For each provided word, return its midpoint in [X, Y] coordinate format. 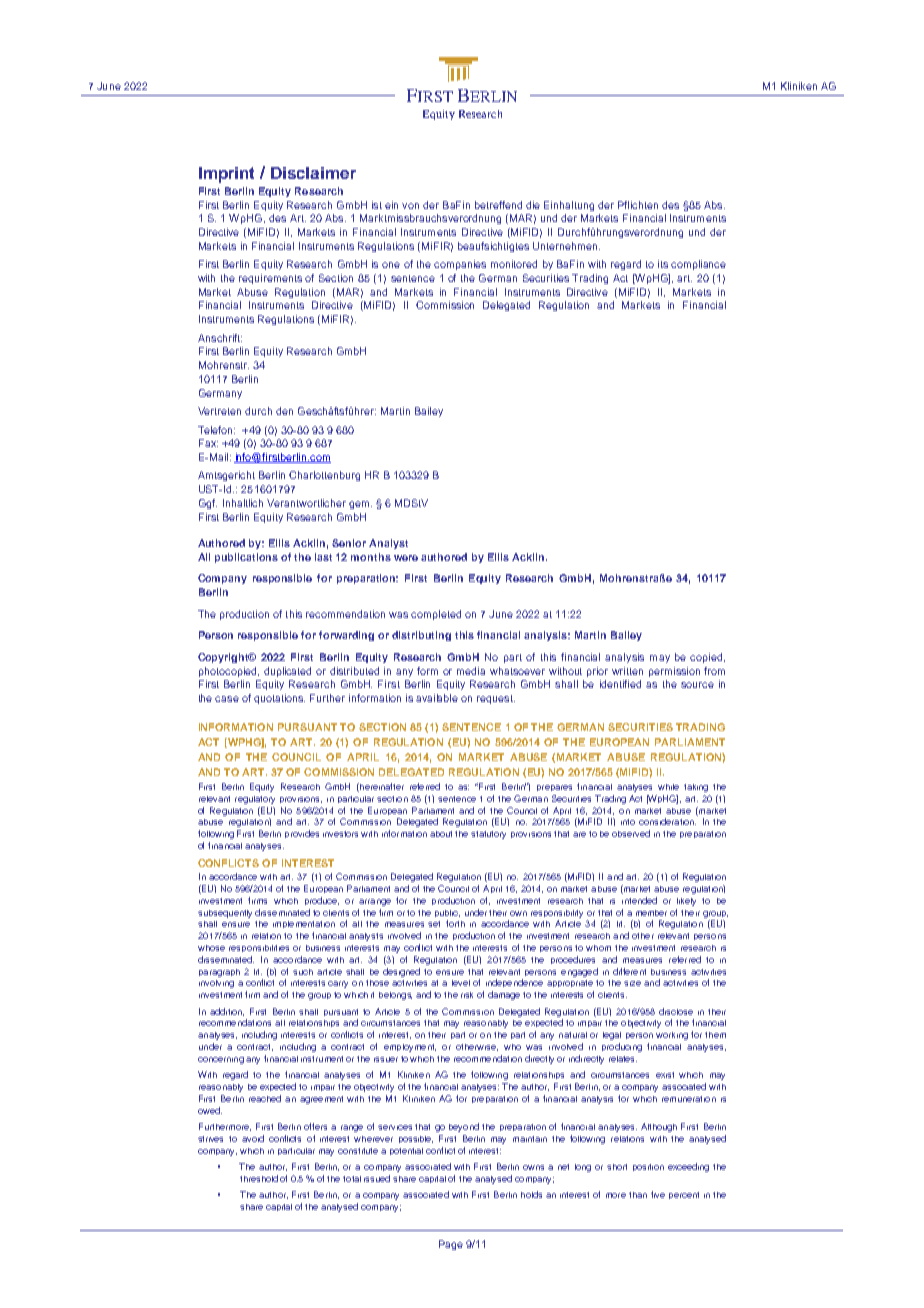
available [437, 698]
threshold [259, 1178]
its [663, 264]
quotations [279, 699]
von [410, 206]
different [629, 971]
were [406, 558]
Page [451, 1245]
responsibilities [259, 948]
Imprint [226, 175]
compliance [698, 265]
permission [674, 672]
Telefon [216, 430]
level [461, 983]
